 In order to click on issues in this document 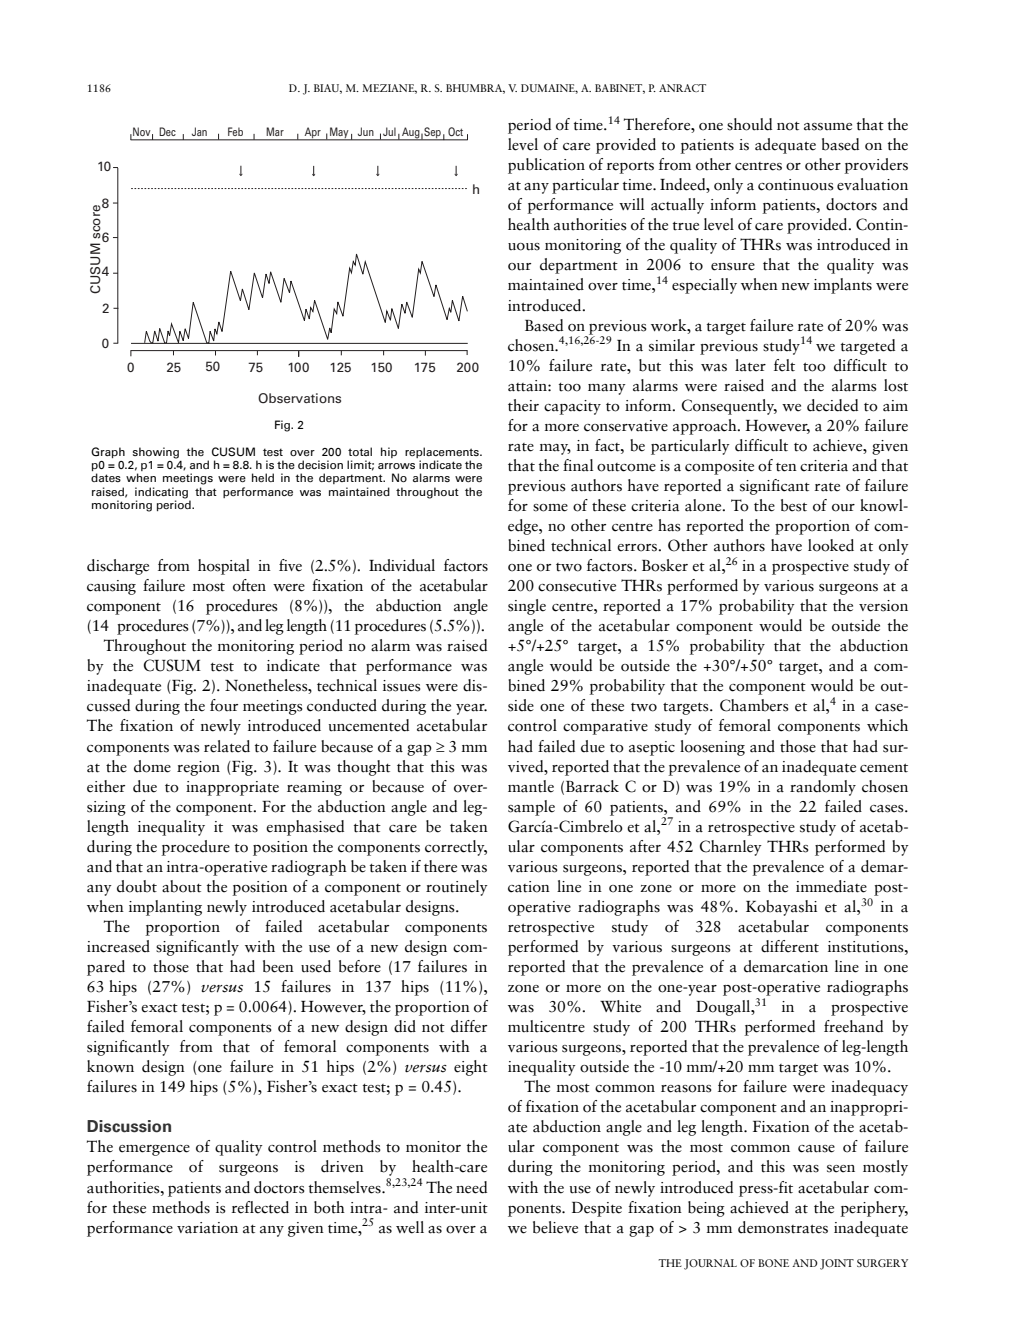, I will do `click(402, 686)`.
